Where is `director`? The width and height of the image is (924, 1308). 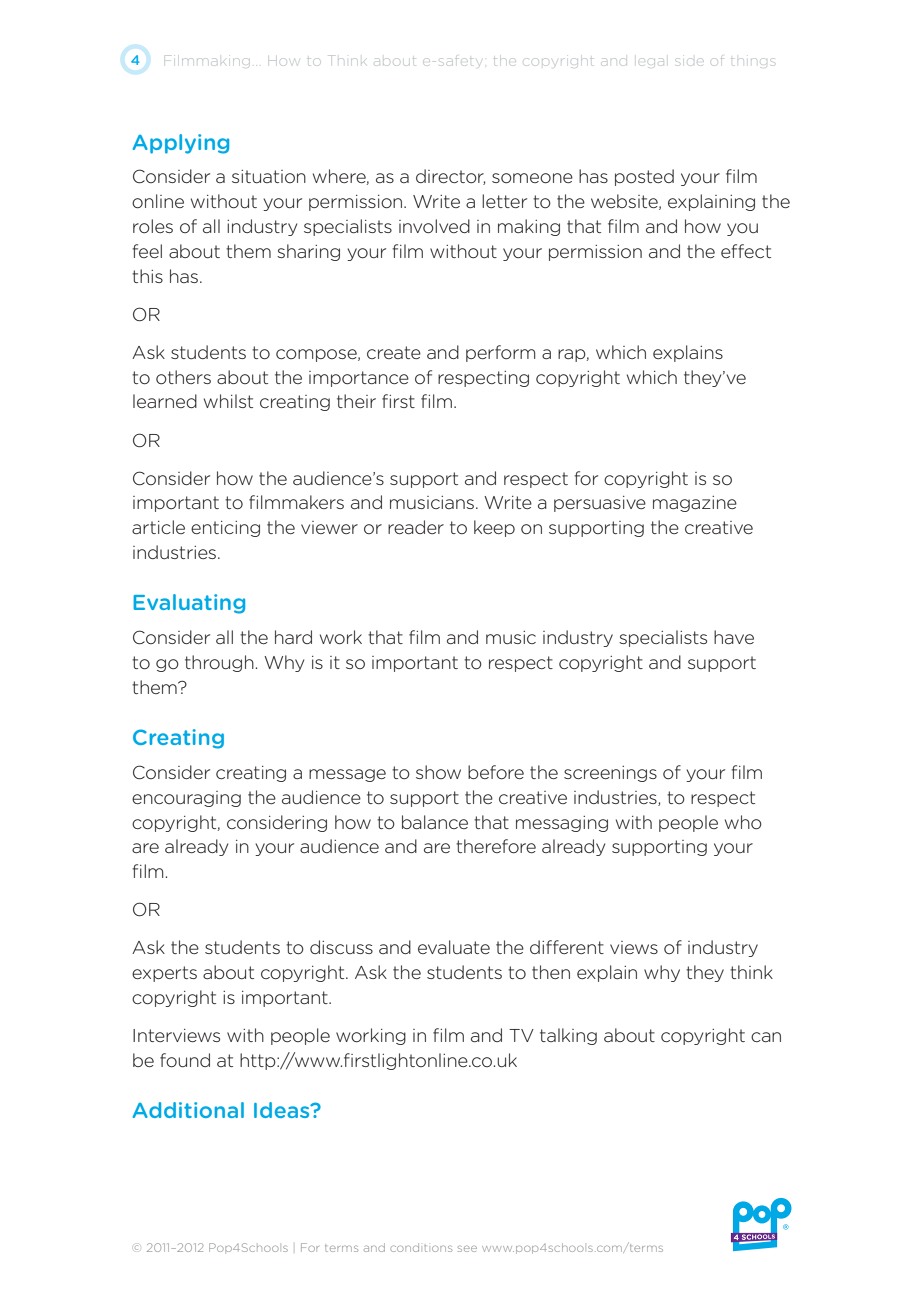 director is located at coordinates (450, 177).
